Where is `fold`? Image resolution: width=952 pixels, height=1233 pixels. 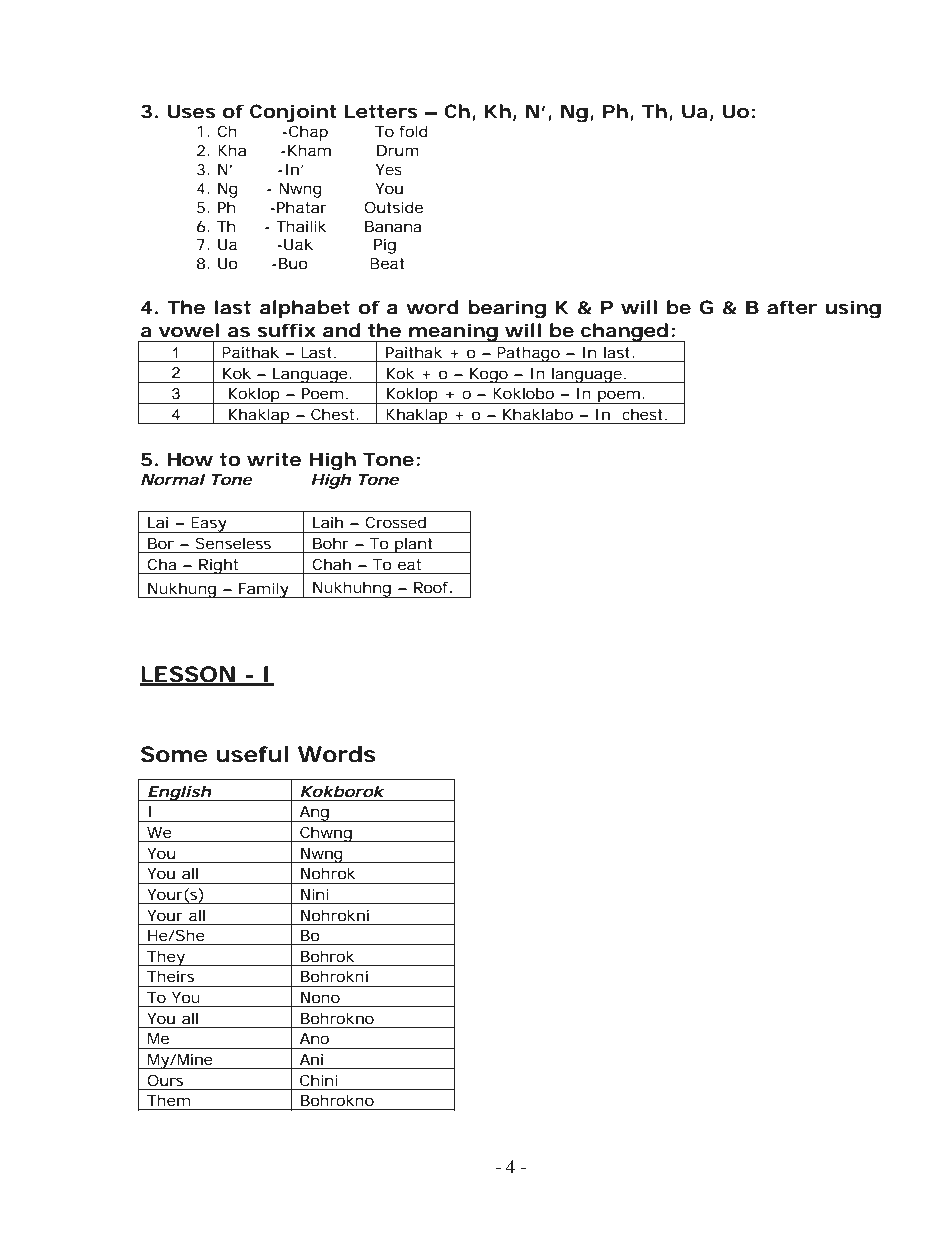
fold is located at coordinates (413, 131).
